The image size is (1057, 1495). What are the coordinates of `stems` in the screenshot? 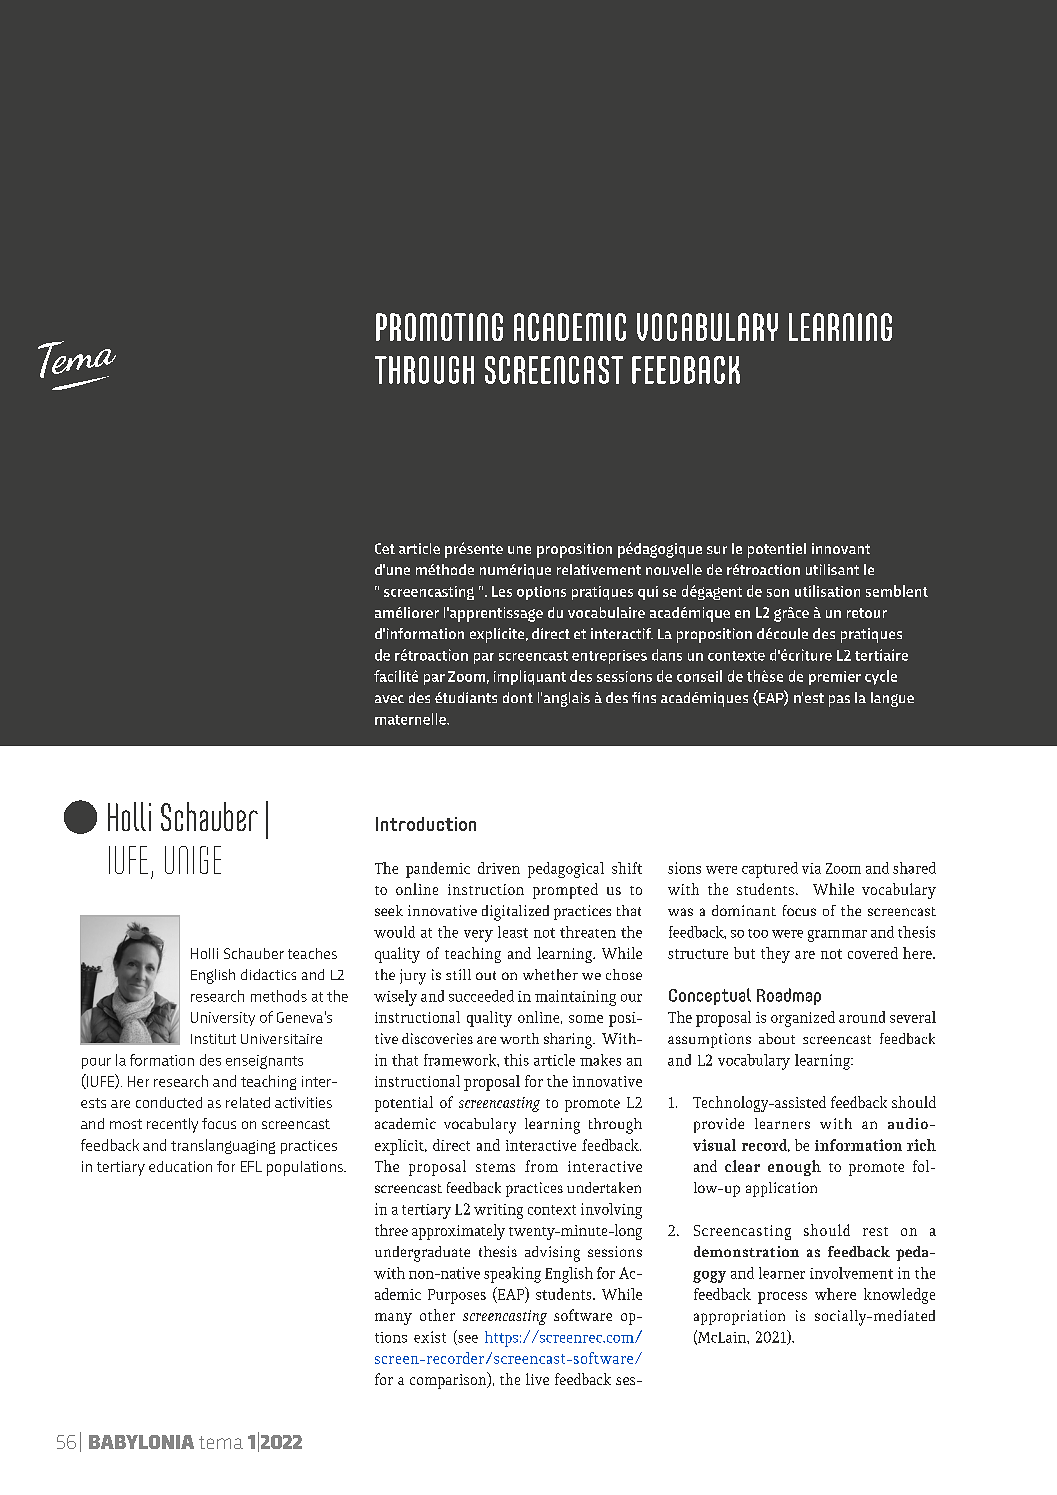 It's located at (495, 1167).
